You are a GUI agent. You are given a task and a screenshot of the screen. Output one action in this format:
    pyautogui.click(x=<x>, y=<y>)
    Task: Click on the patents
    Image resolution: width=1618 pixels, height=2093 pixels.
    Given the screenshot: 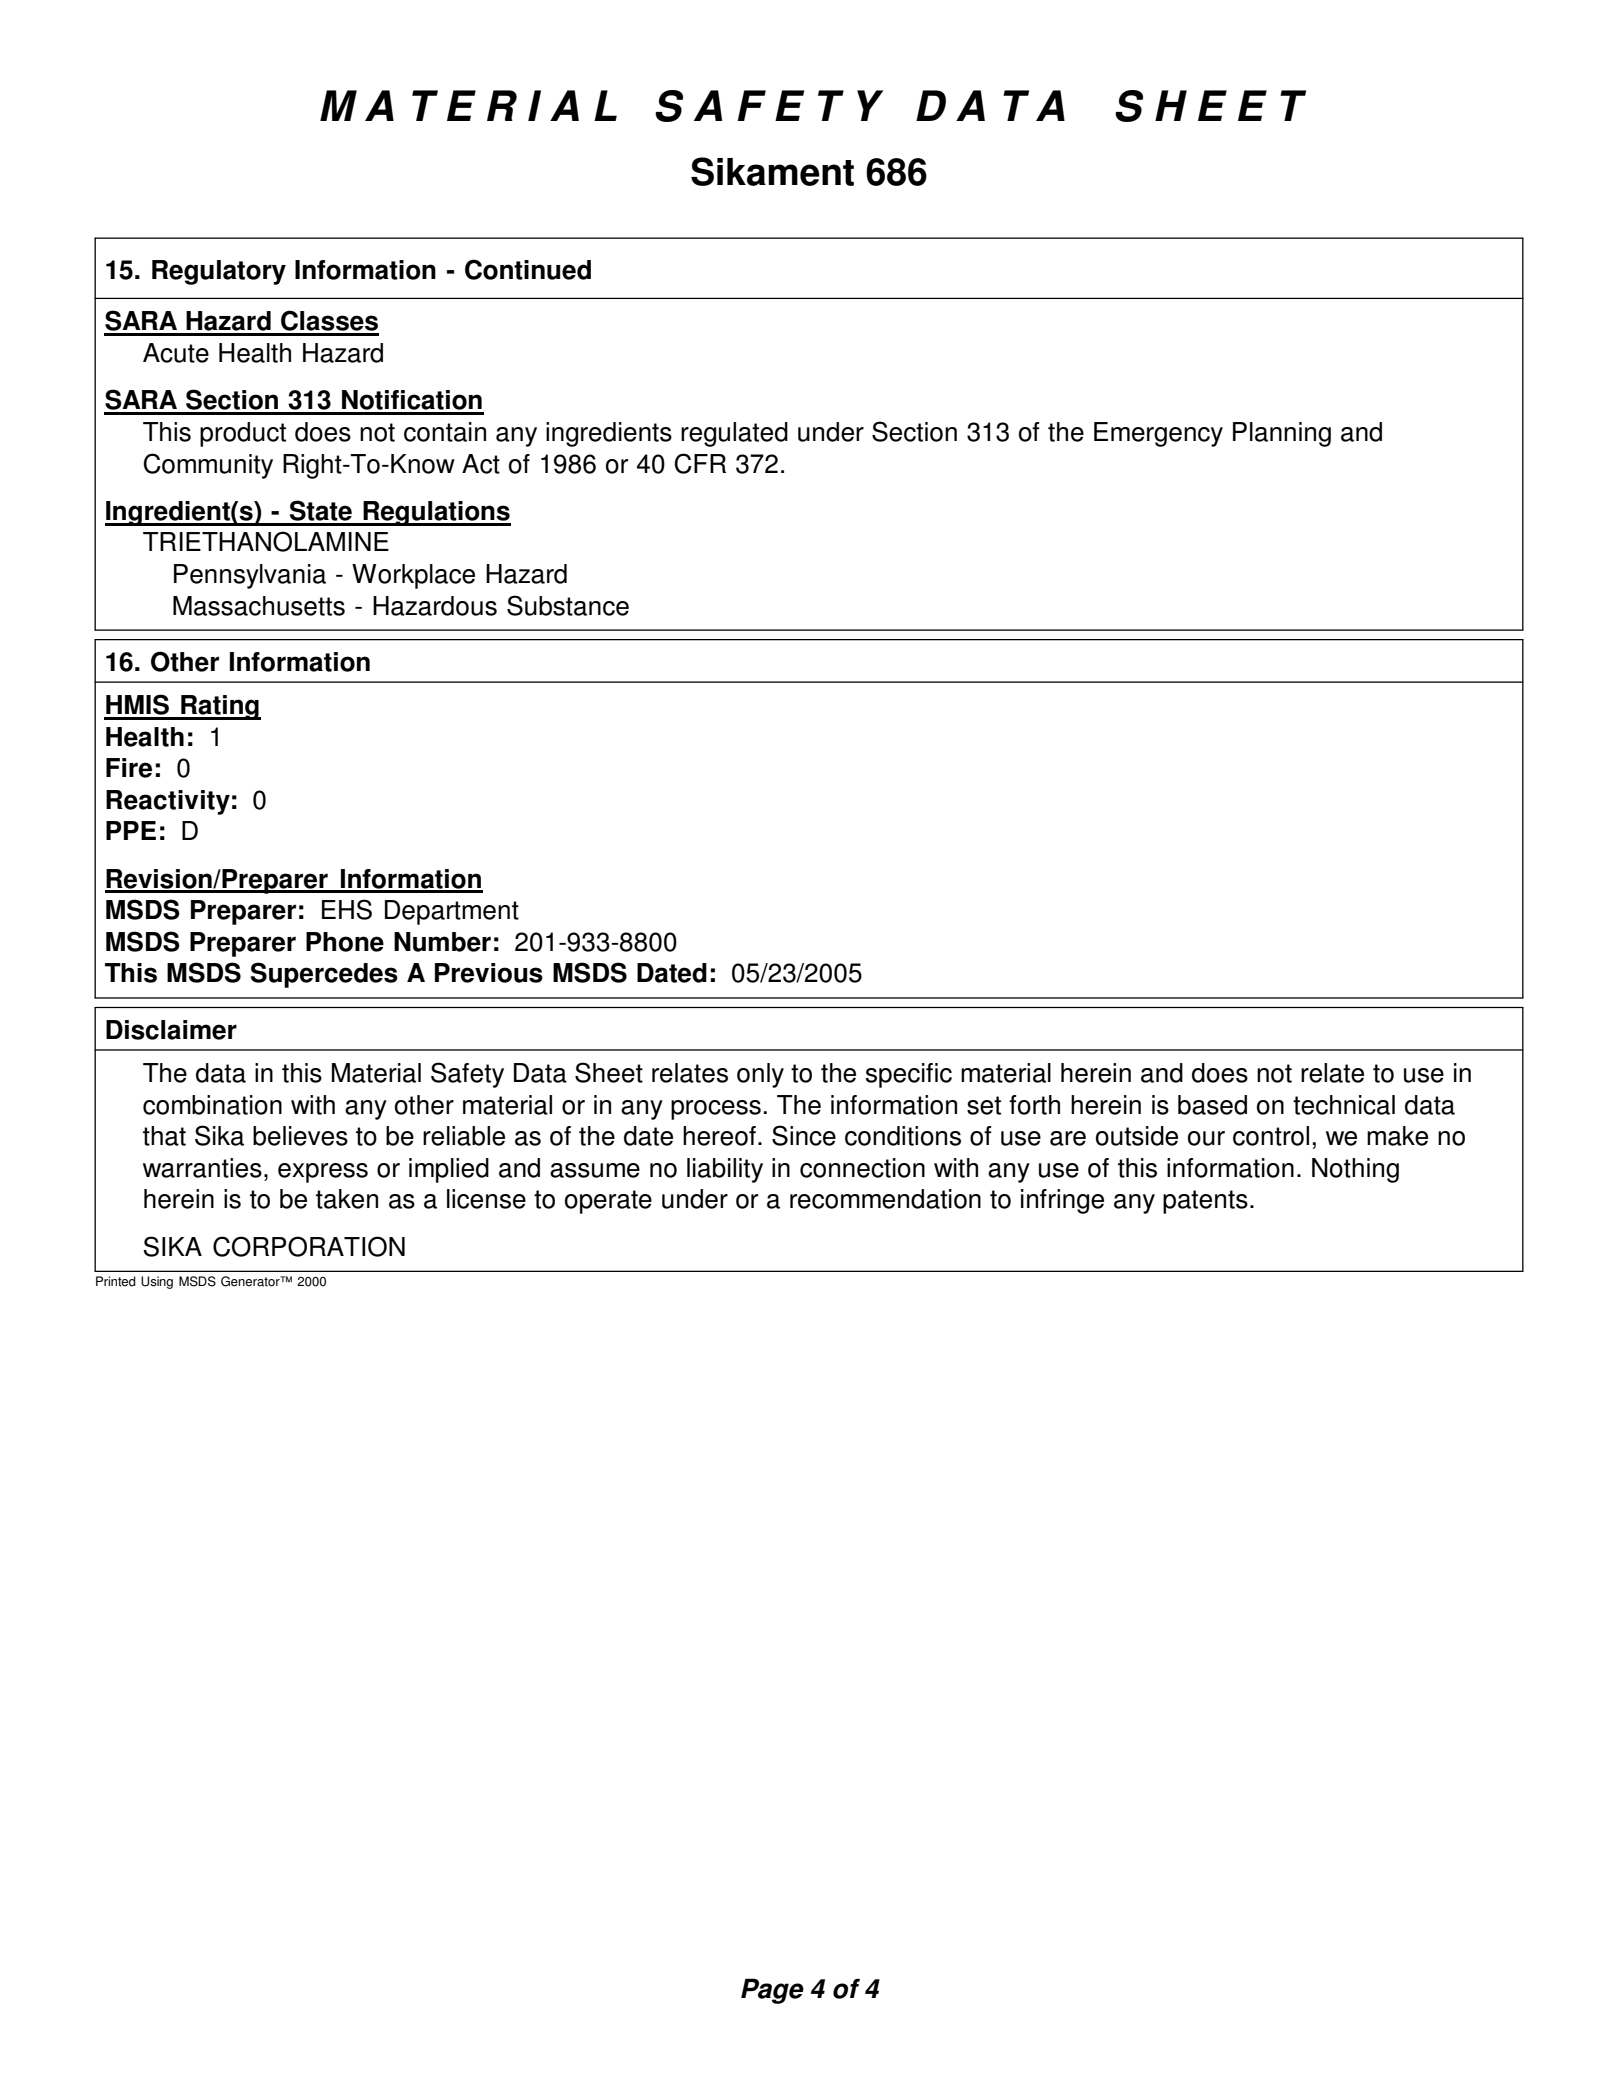 What is the action you would take?
    pyautogui.click(x=1205, y=1202)
